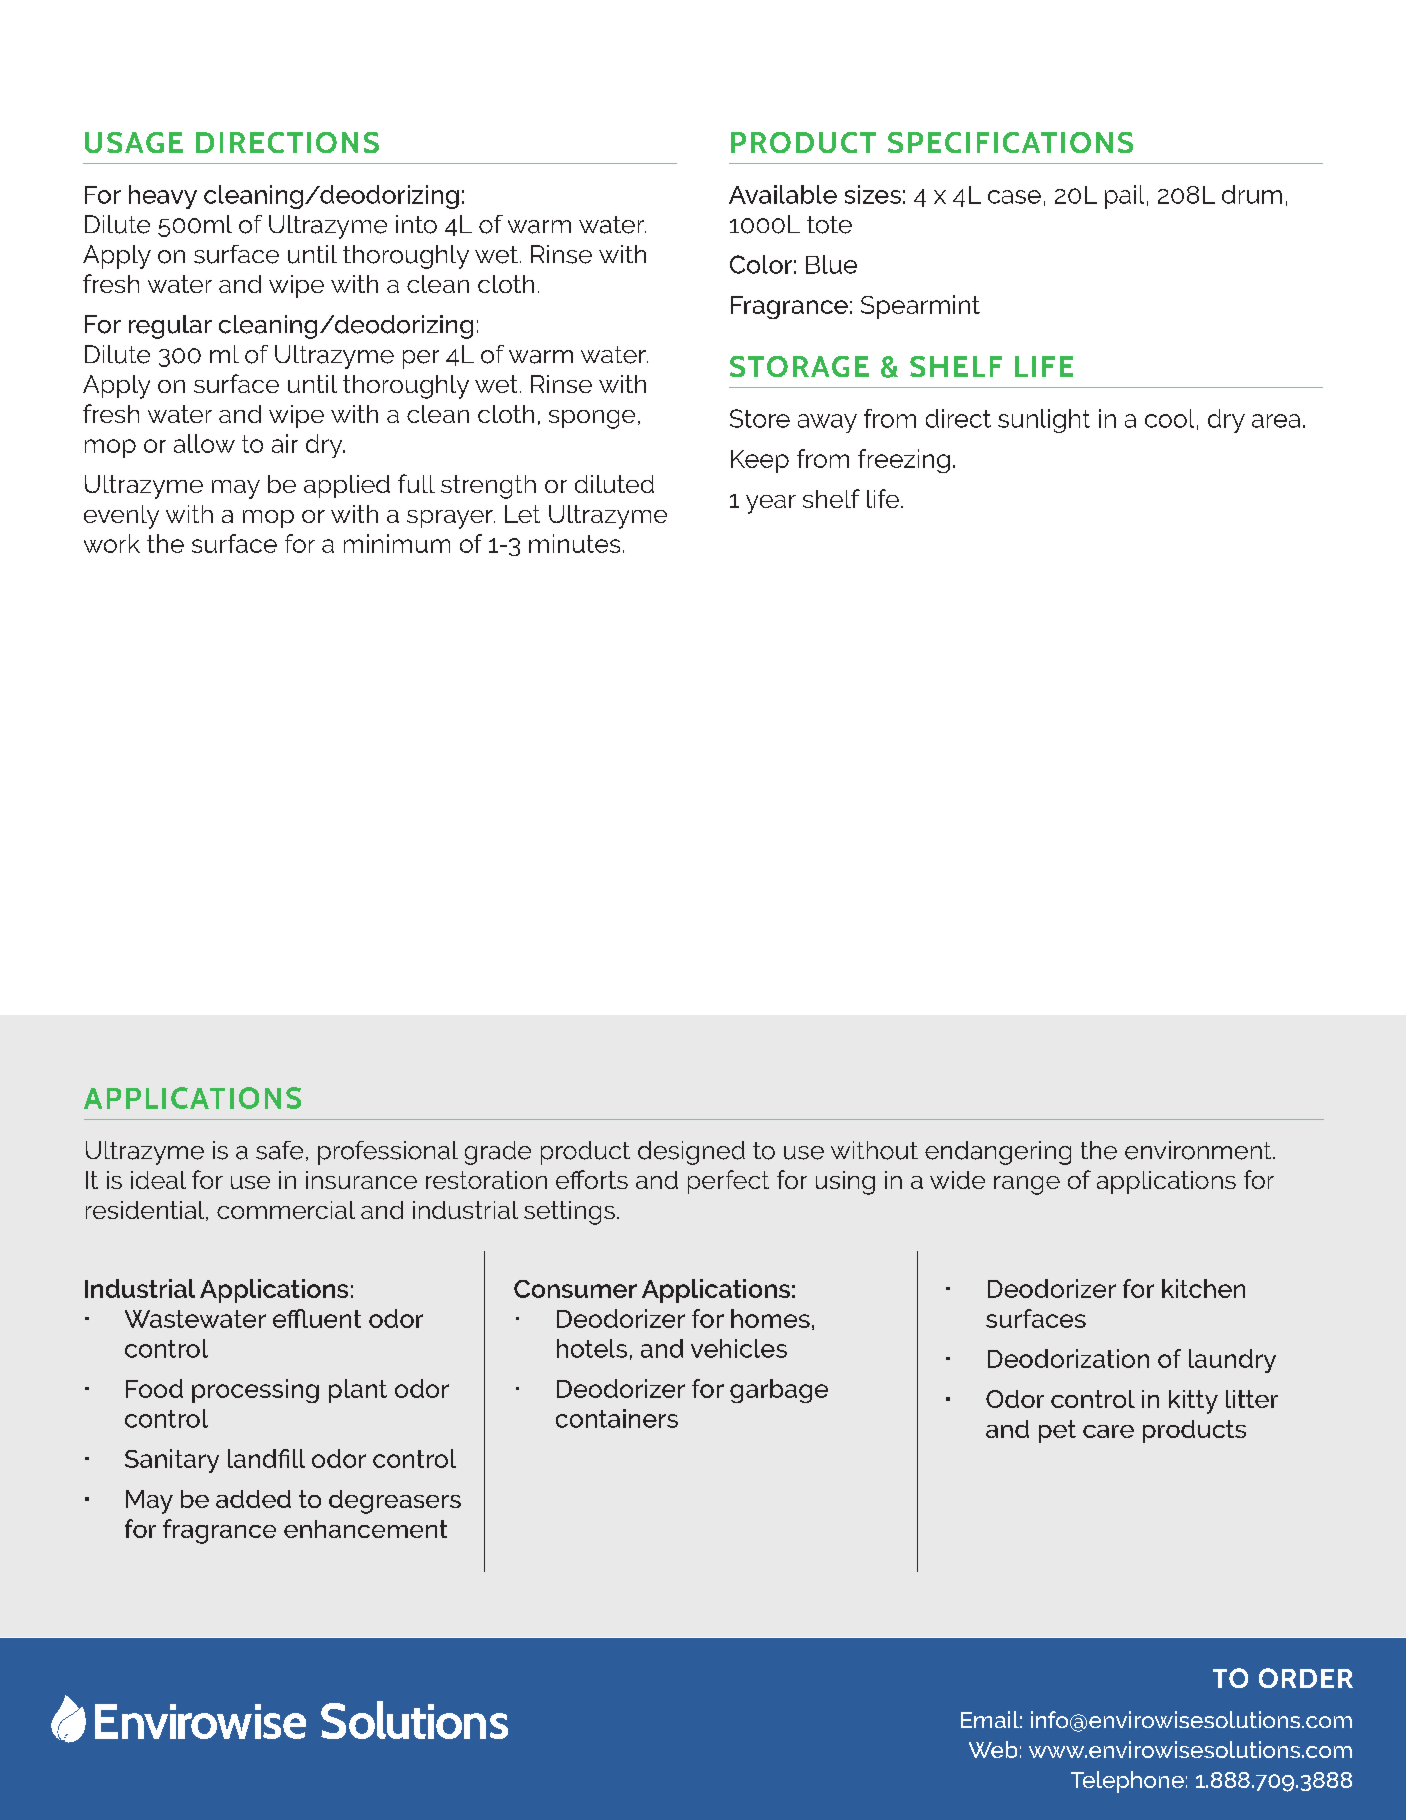 The image size is (1406, 1820). What do you see at coordinates (691, 1153) in the page?
I see `designed` at bounding box center [691, 1153].
